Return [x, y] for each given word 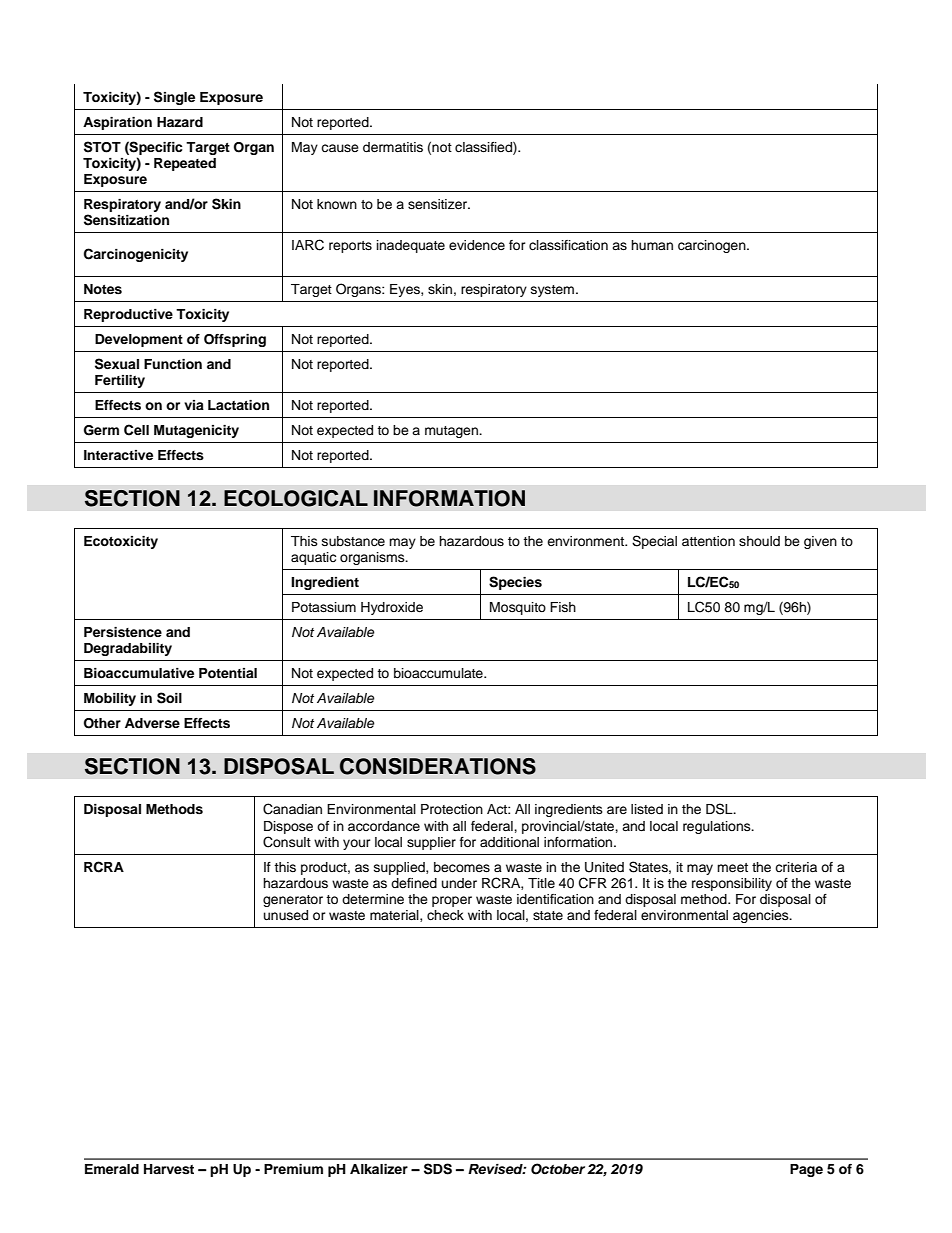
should [759, 541]
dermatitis [393, 147]
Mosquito [518, 608]
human [652, 245]
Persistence [123, 632]
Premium [293, 1169]
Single [174, 98]
